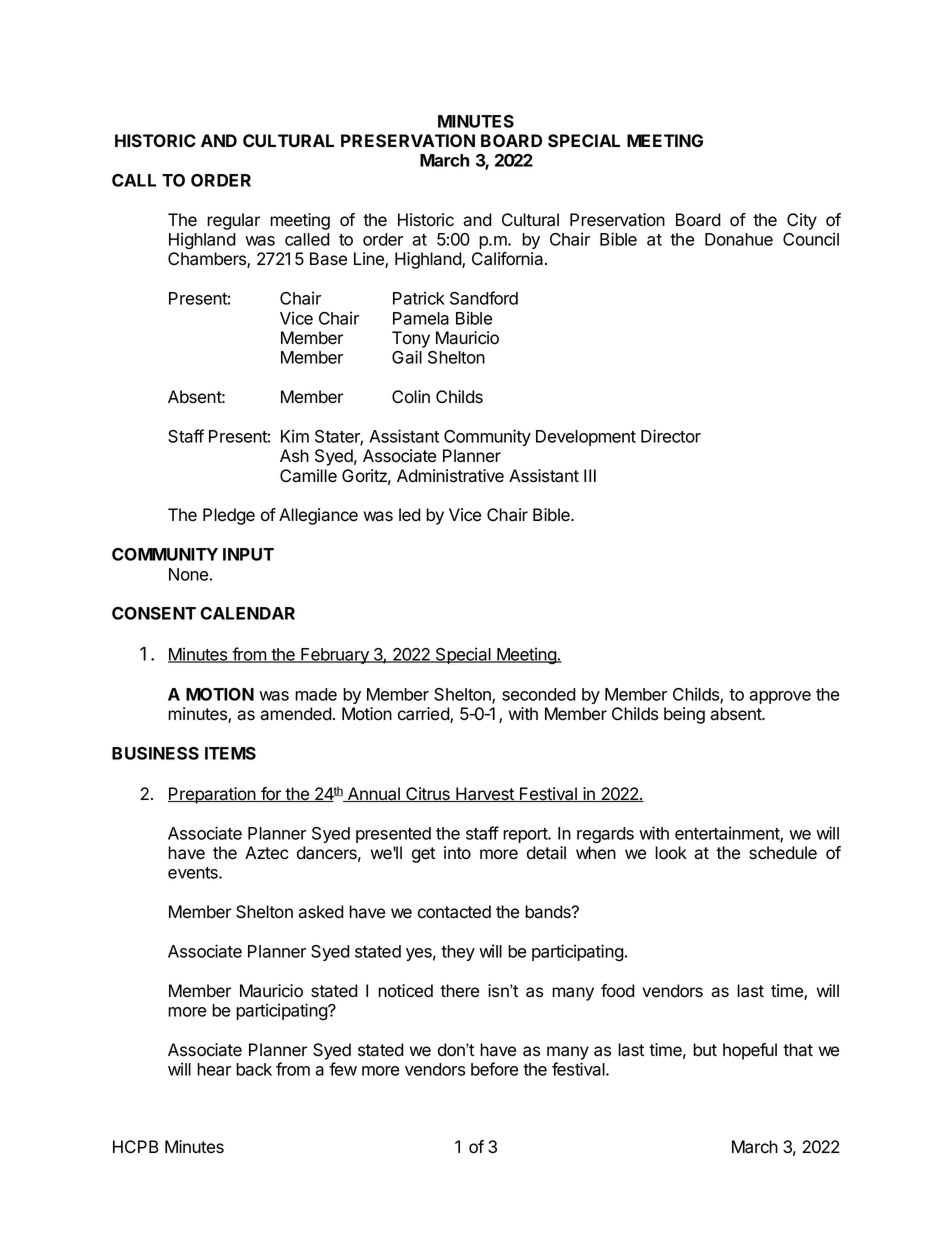  What do you see at coordinates (509, 259) in the screenshot?
I see `California` at bounding box center [509, 259].
